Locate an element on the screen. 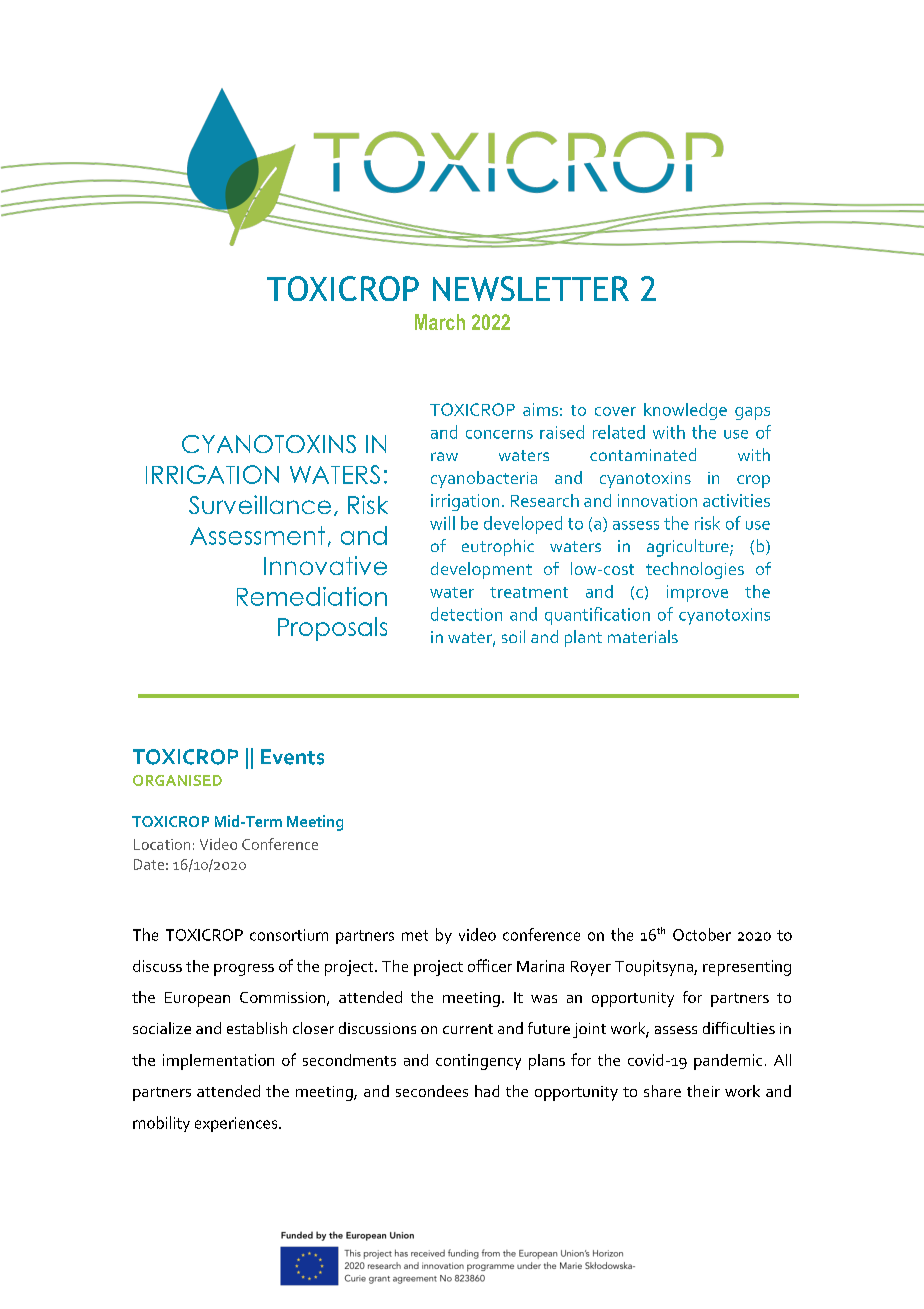 This screenshot has height=1309, width=924. NEWSLETTER is located at coordinates (531, 288).
